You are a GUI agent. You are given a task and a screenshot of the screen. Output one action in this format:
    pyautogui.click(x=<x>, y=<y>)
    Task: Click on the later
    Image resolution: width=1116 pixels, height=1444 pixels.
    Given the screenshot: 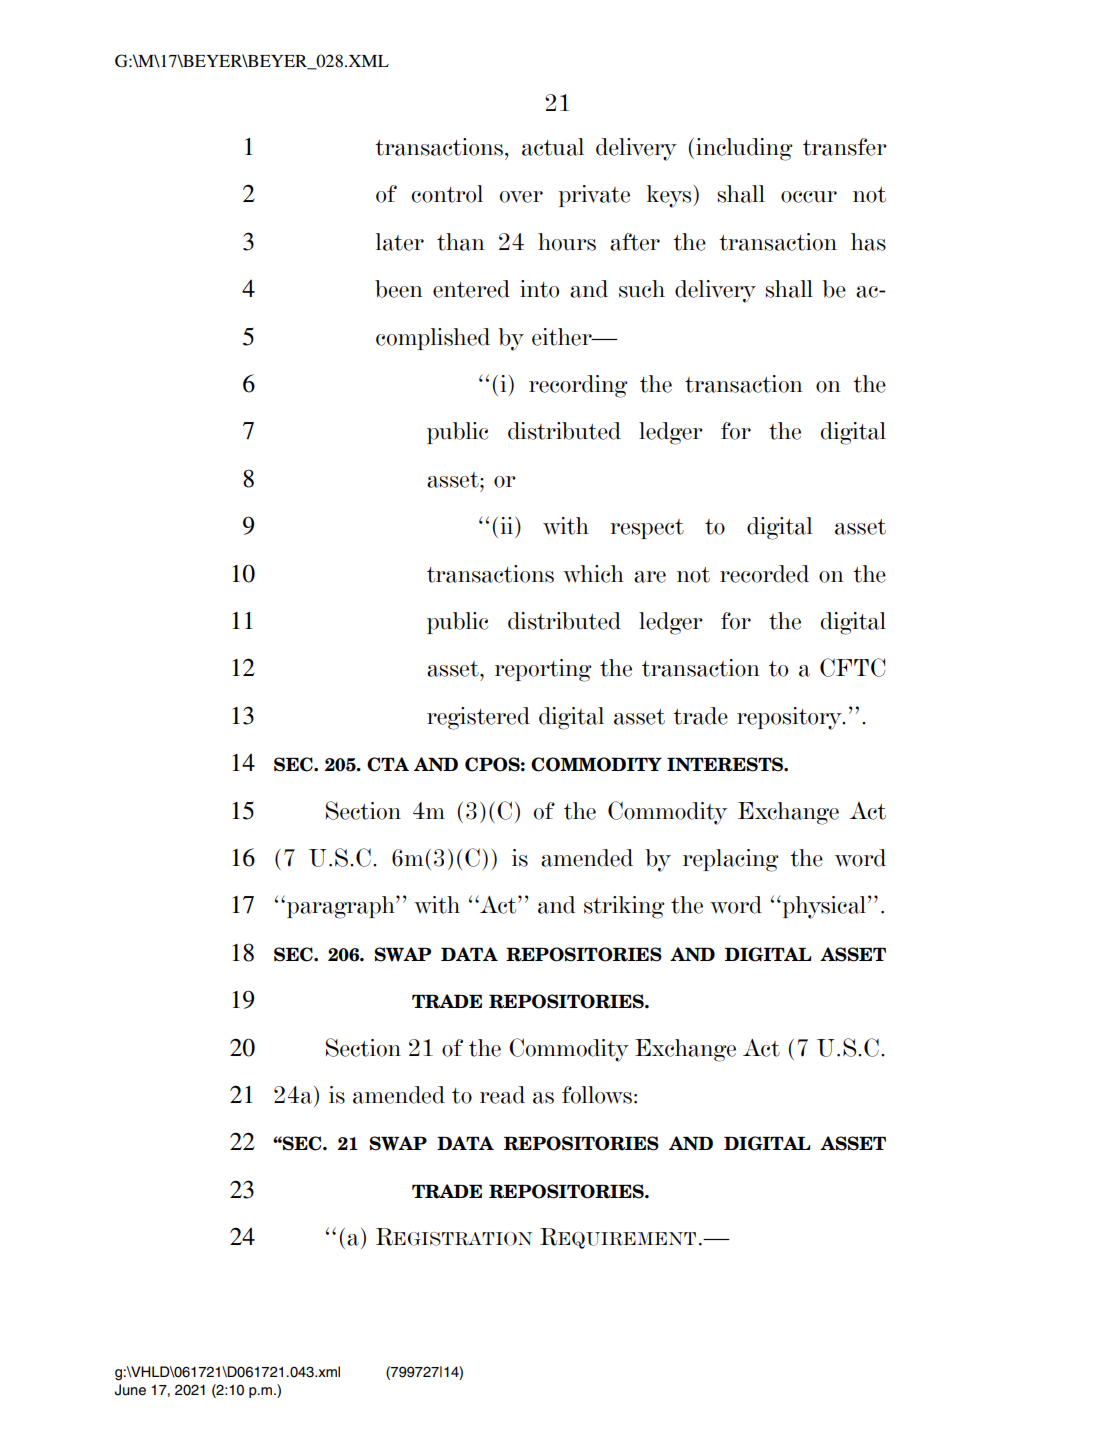 What is the action you would take?
    pyautogui.click(x=400, y=242)
